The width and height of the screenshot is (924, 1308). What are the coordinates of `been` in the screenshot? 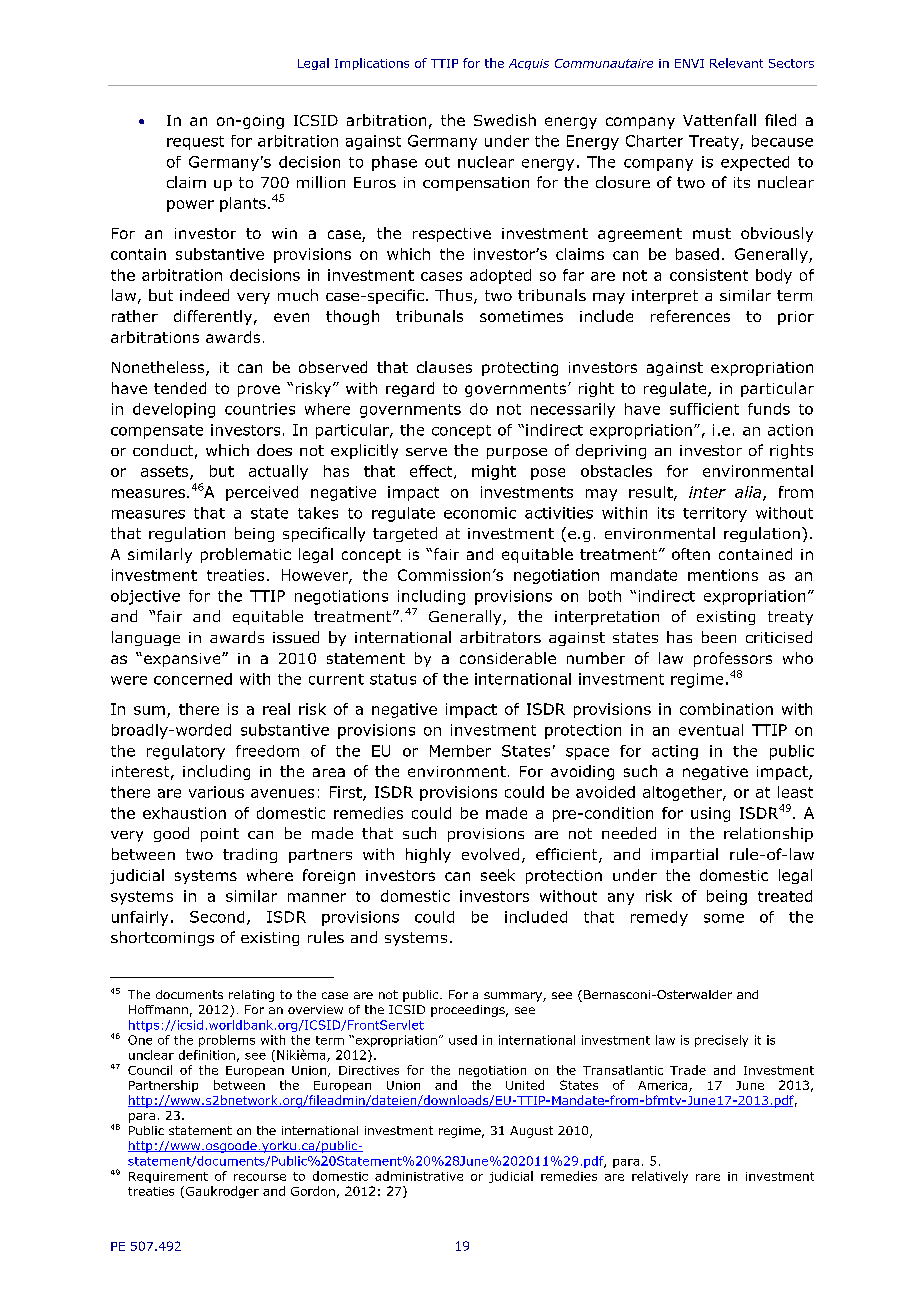 It's located at (719, 637).
